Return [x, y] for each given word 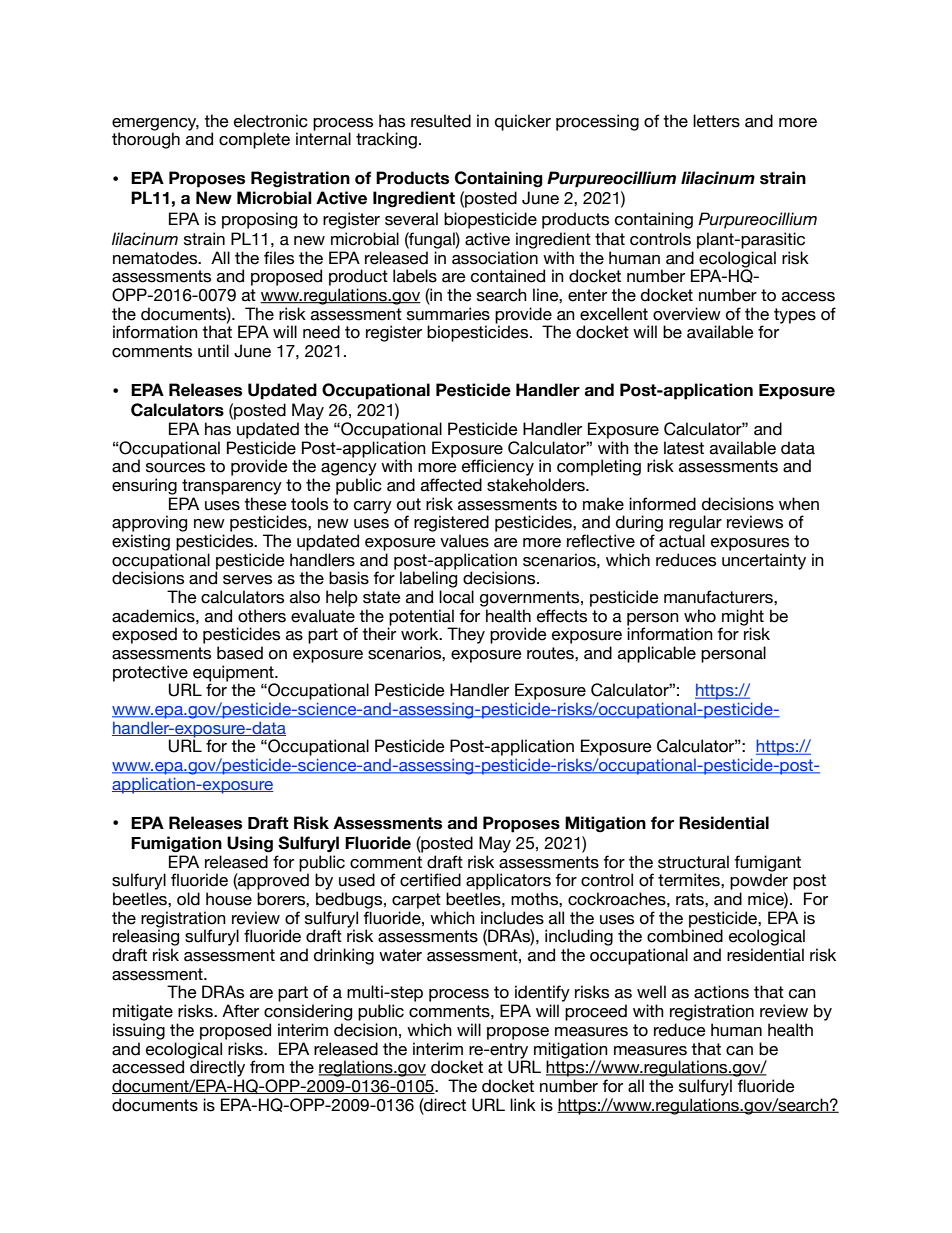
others [262, 616]
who [700, 616]
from [267, 1067]
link [523, 1104]
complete [254, 140]
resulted [441, 121]
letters [716, 121]
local [456, 597]
